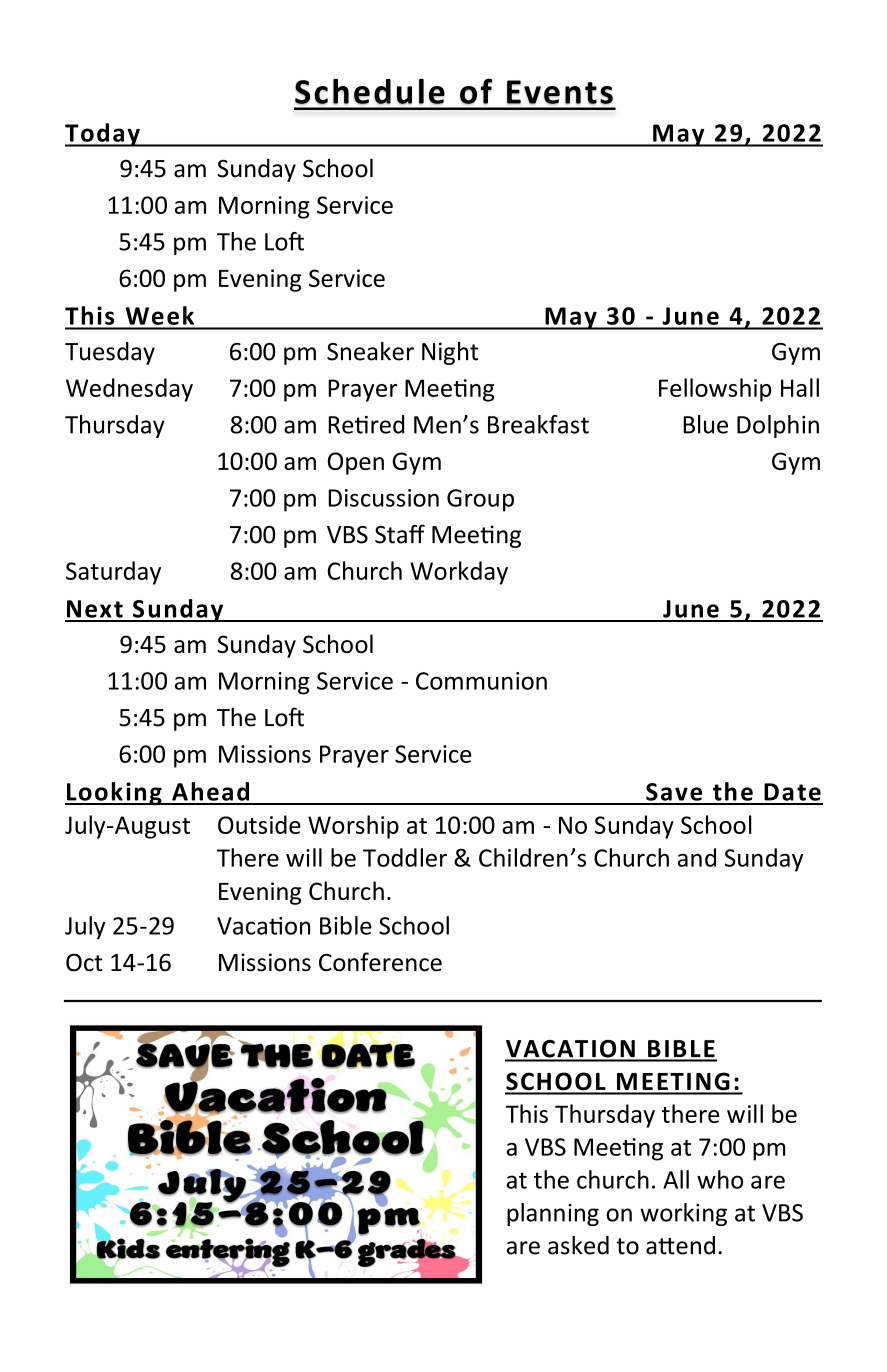 The height and width of the document is (1372, 887). What do you see at coordinates (84, 962) in the document?
I see `Oct` at bounding box center [84, 962].
